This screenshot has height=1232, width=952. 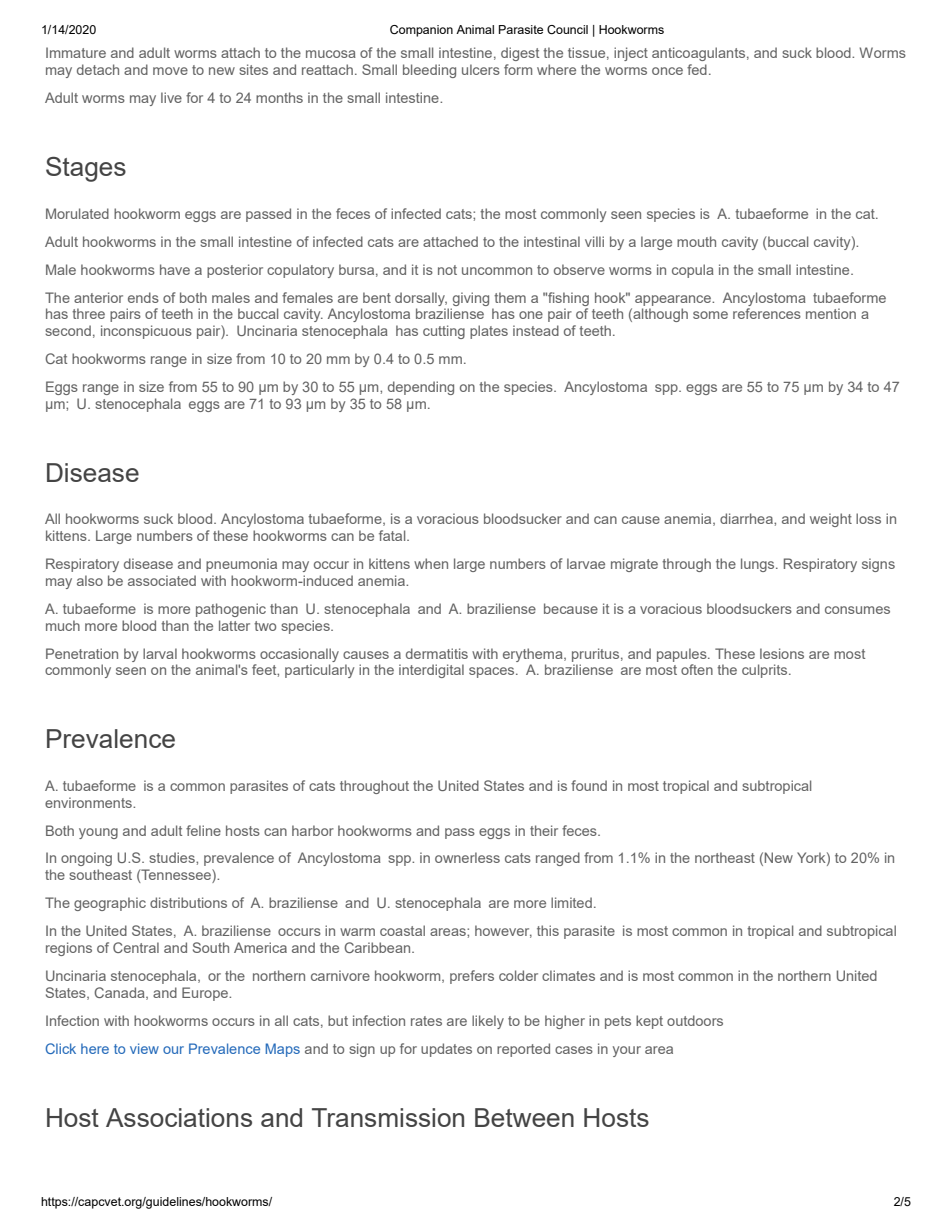 What do you see at coordinates (89, 802) in the screenshot?
I see `environments` at bounding box center [89, 802].
